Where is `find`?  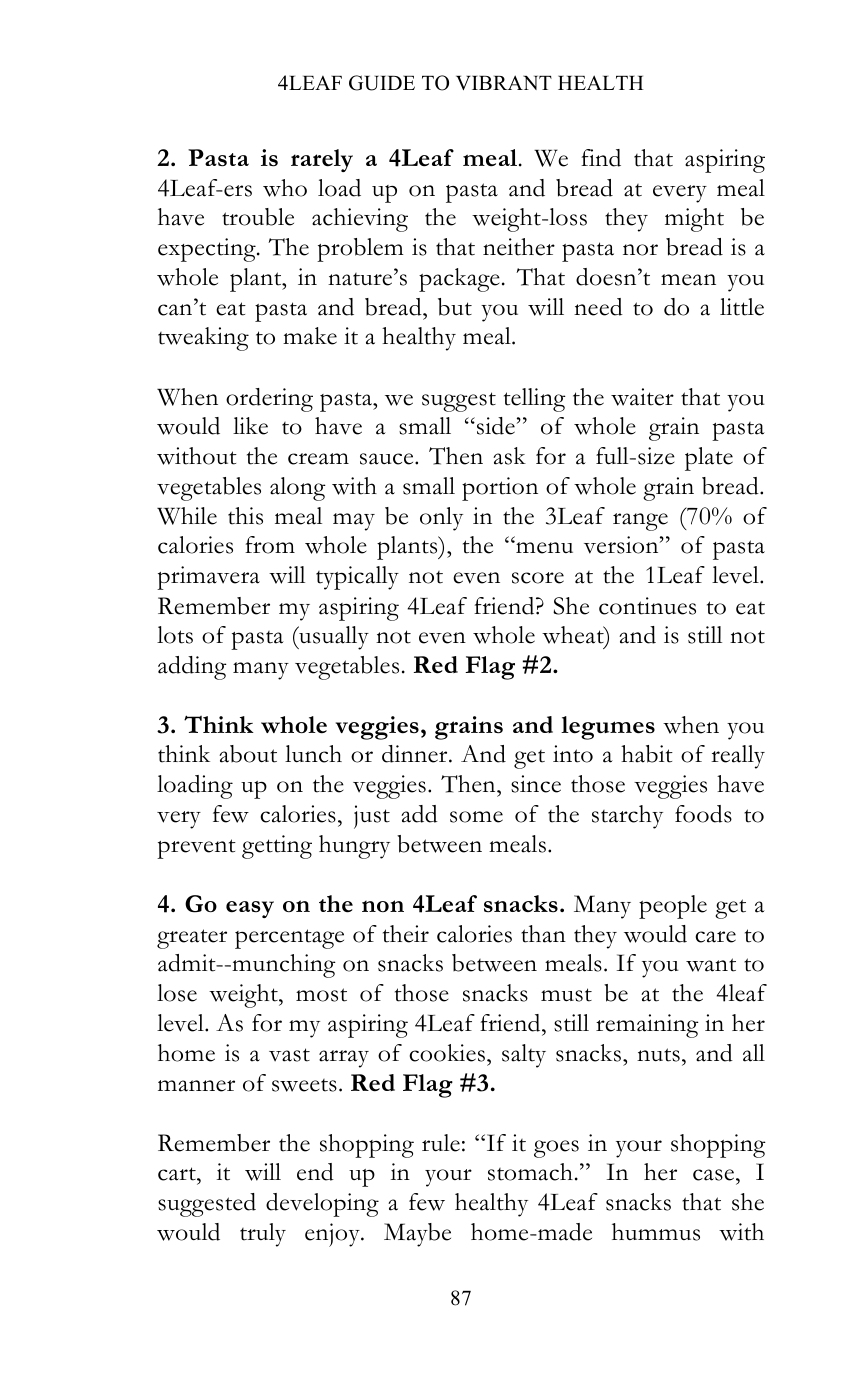
find is located at coordinates (601, 158).
